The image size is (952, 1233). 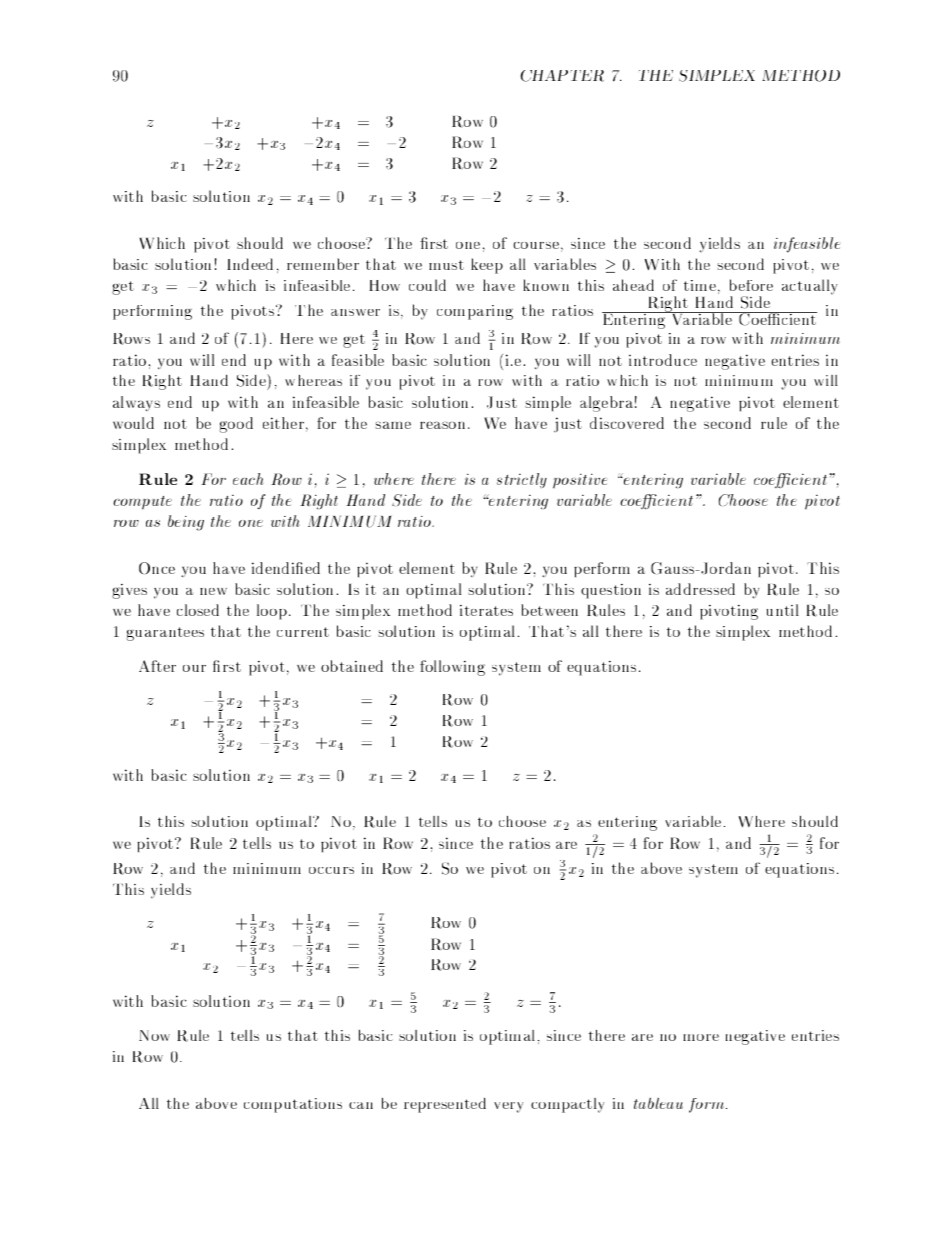 What do you see at coordinates (445, 1105) in the image?
I see `represented` at bounding box center [445, 1105].
